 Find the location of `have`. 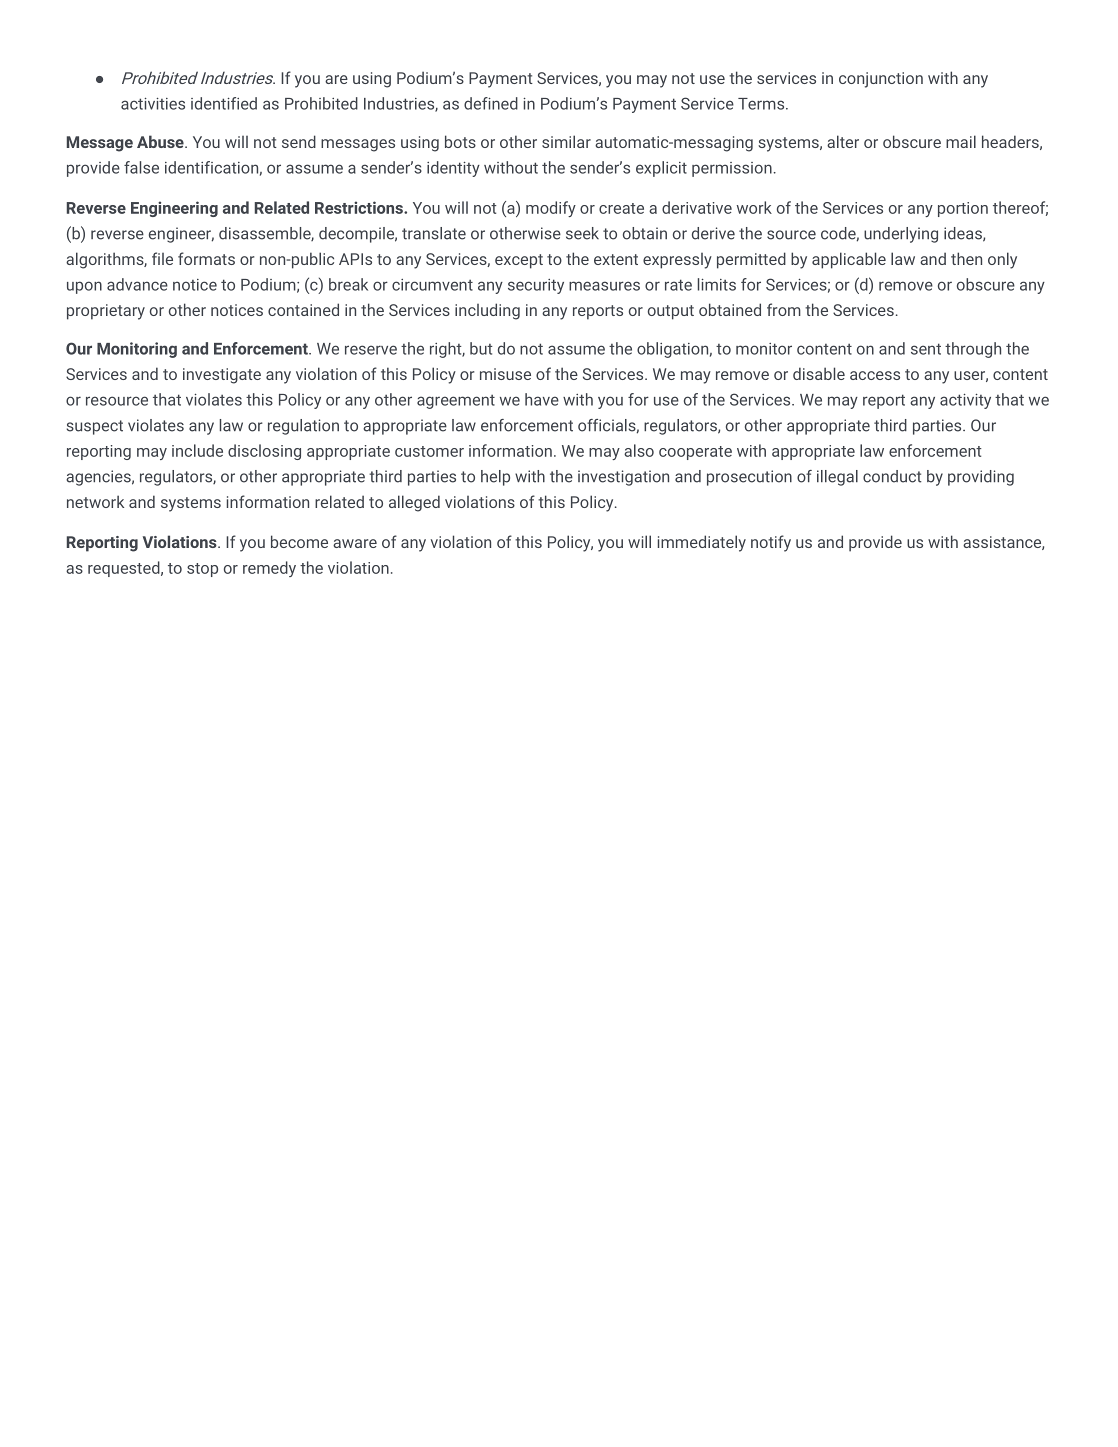

have is located at coordinates (542, 399).
